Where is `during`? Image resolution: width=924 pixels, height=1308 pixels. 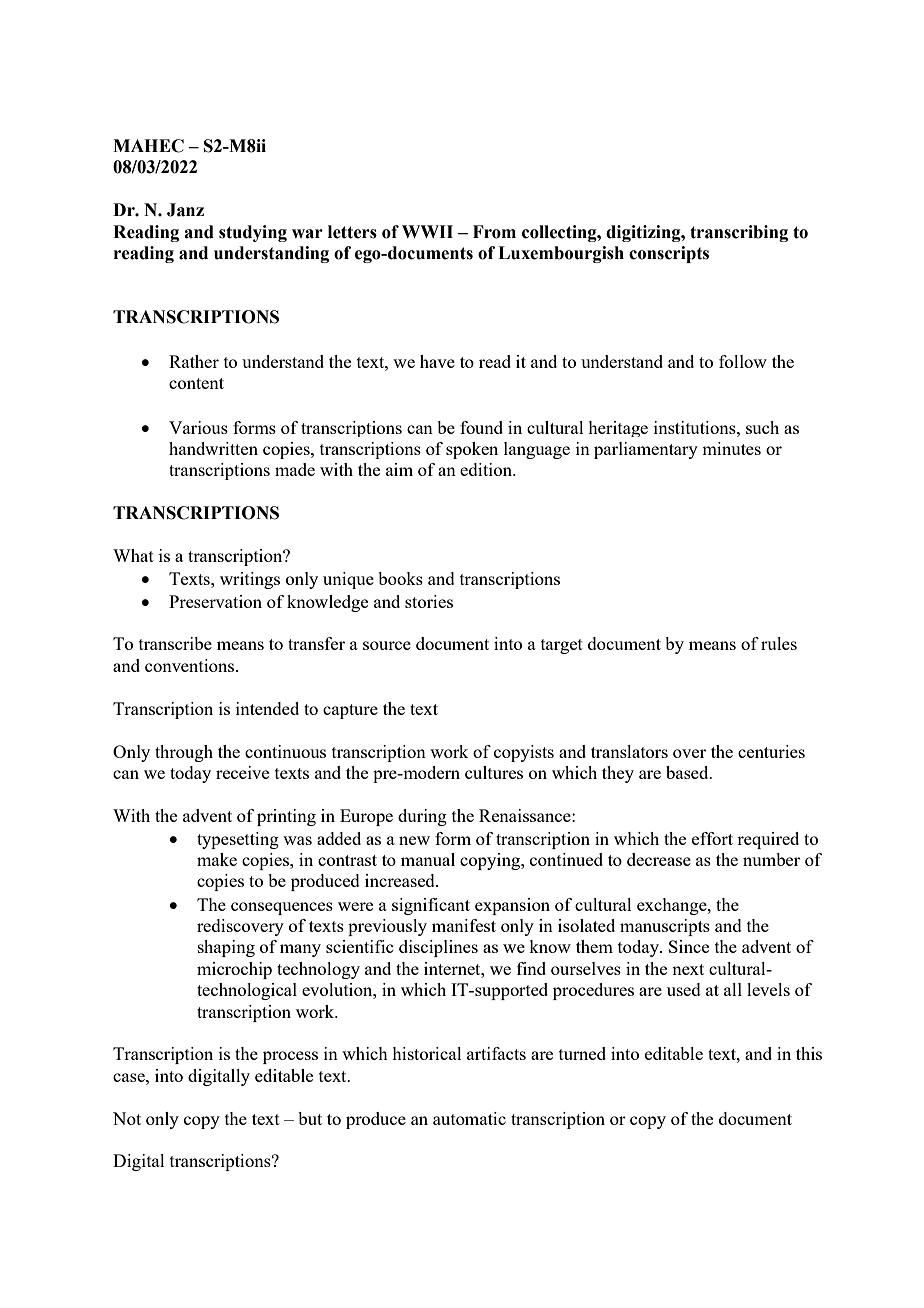
during is located at coordinates (422, 817).
